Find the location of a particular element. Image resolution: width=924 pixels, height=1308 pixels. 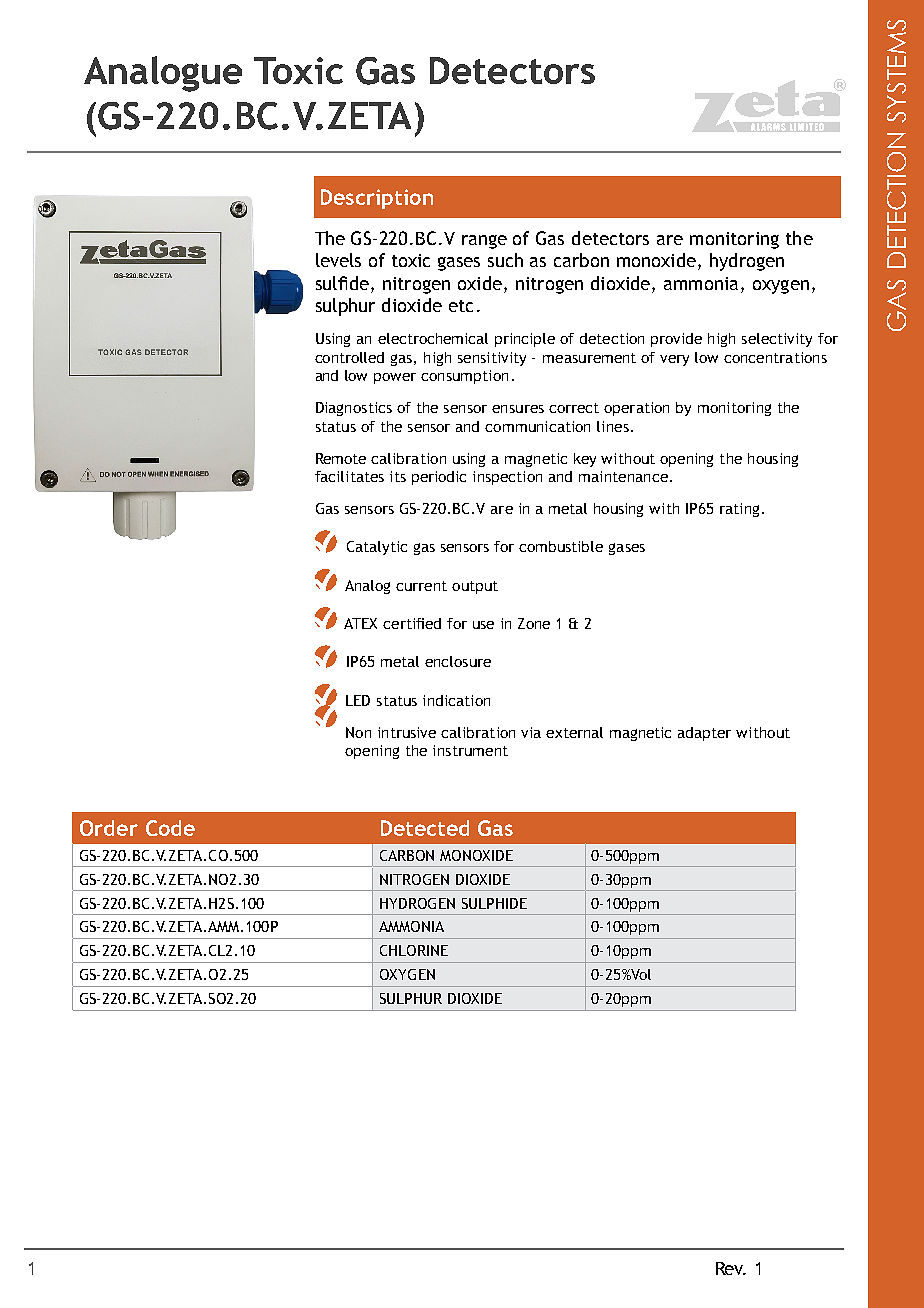

CHLORINE is located at coordinates (414, 950).
